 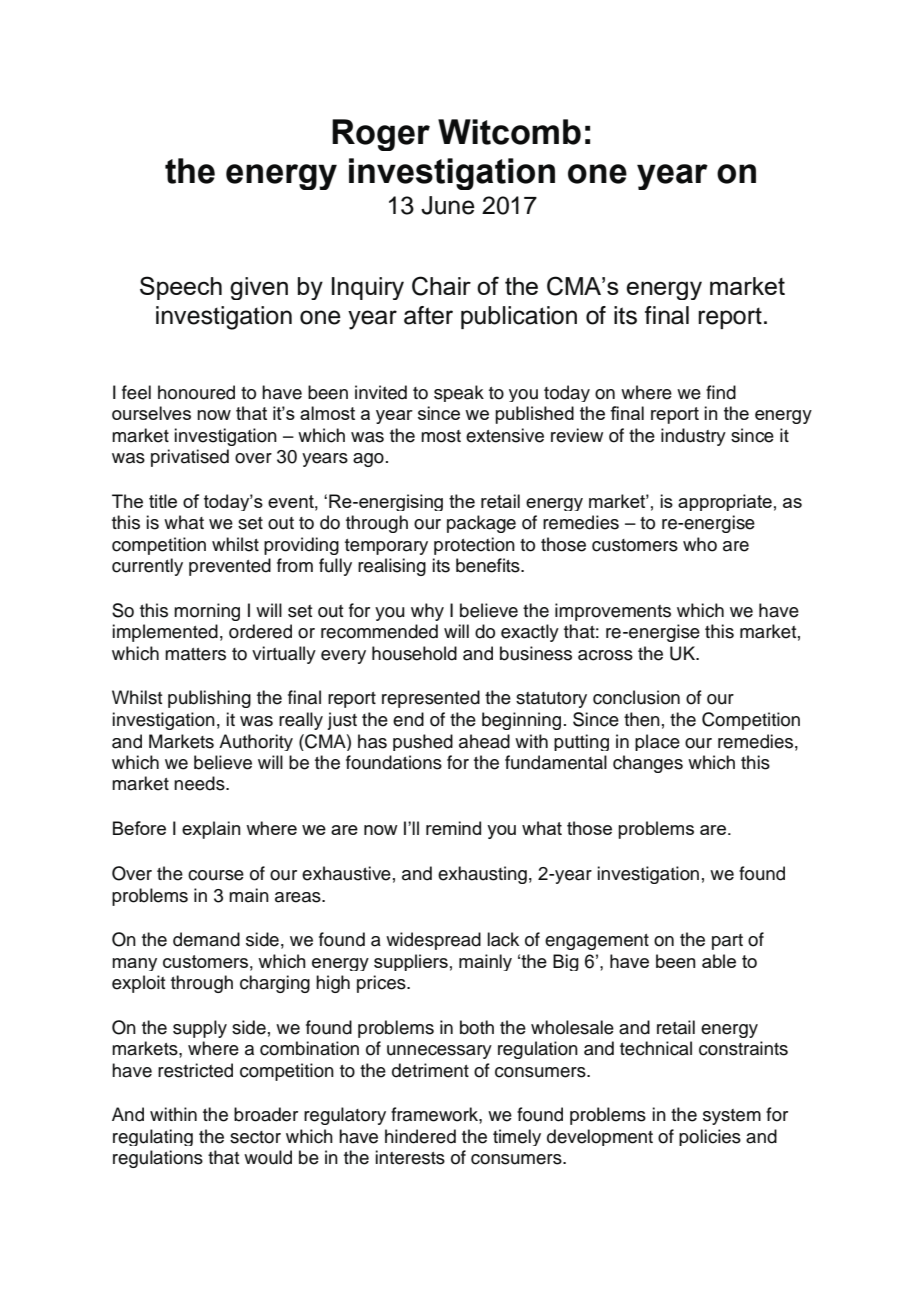 What do you see at coordinates (414, 653) in the image?
I see `household` at bounding box center [414, 653].
